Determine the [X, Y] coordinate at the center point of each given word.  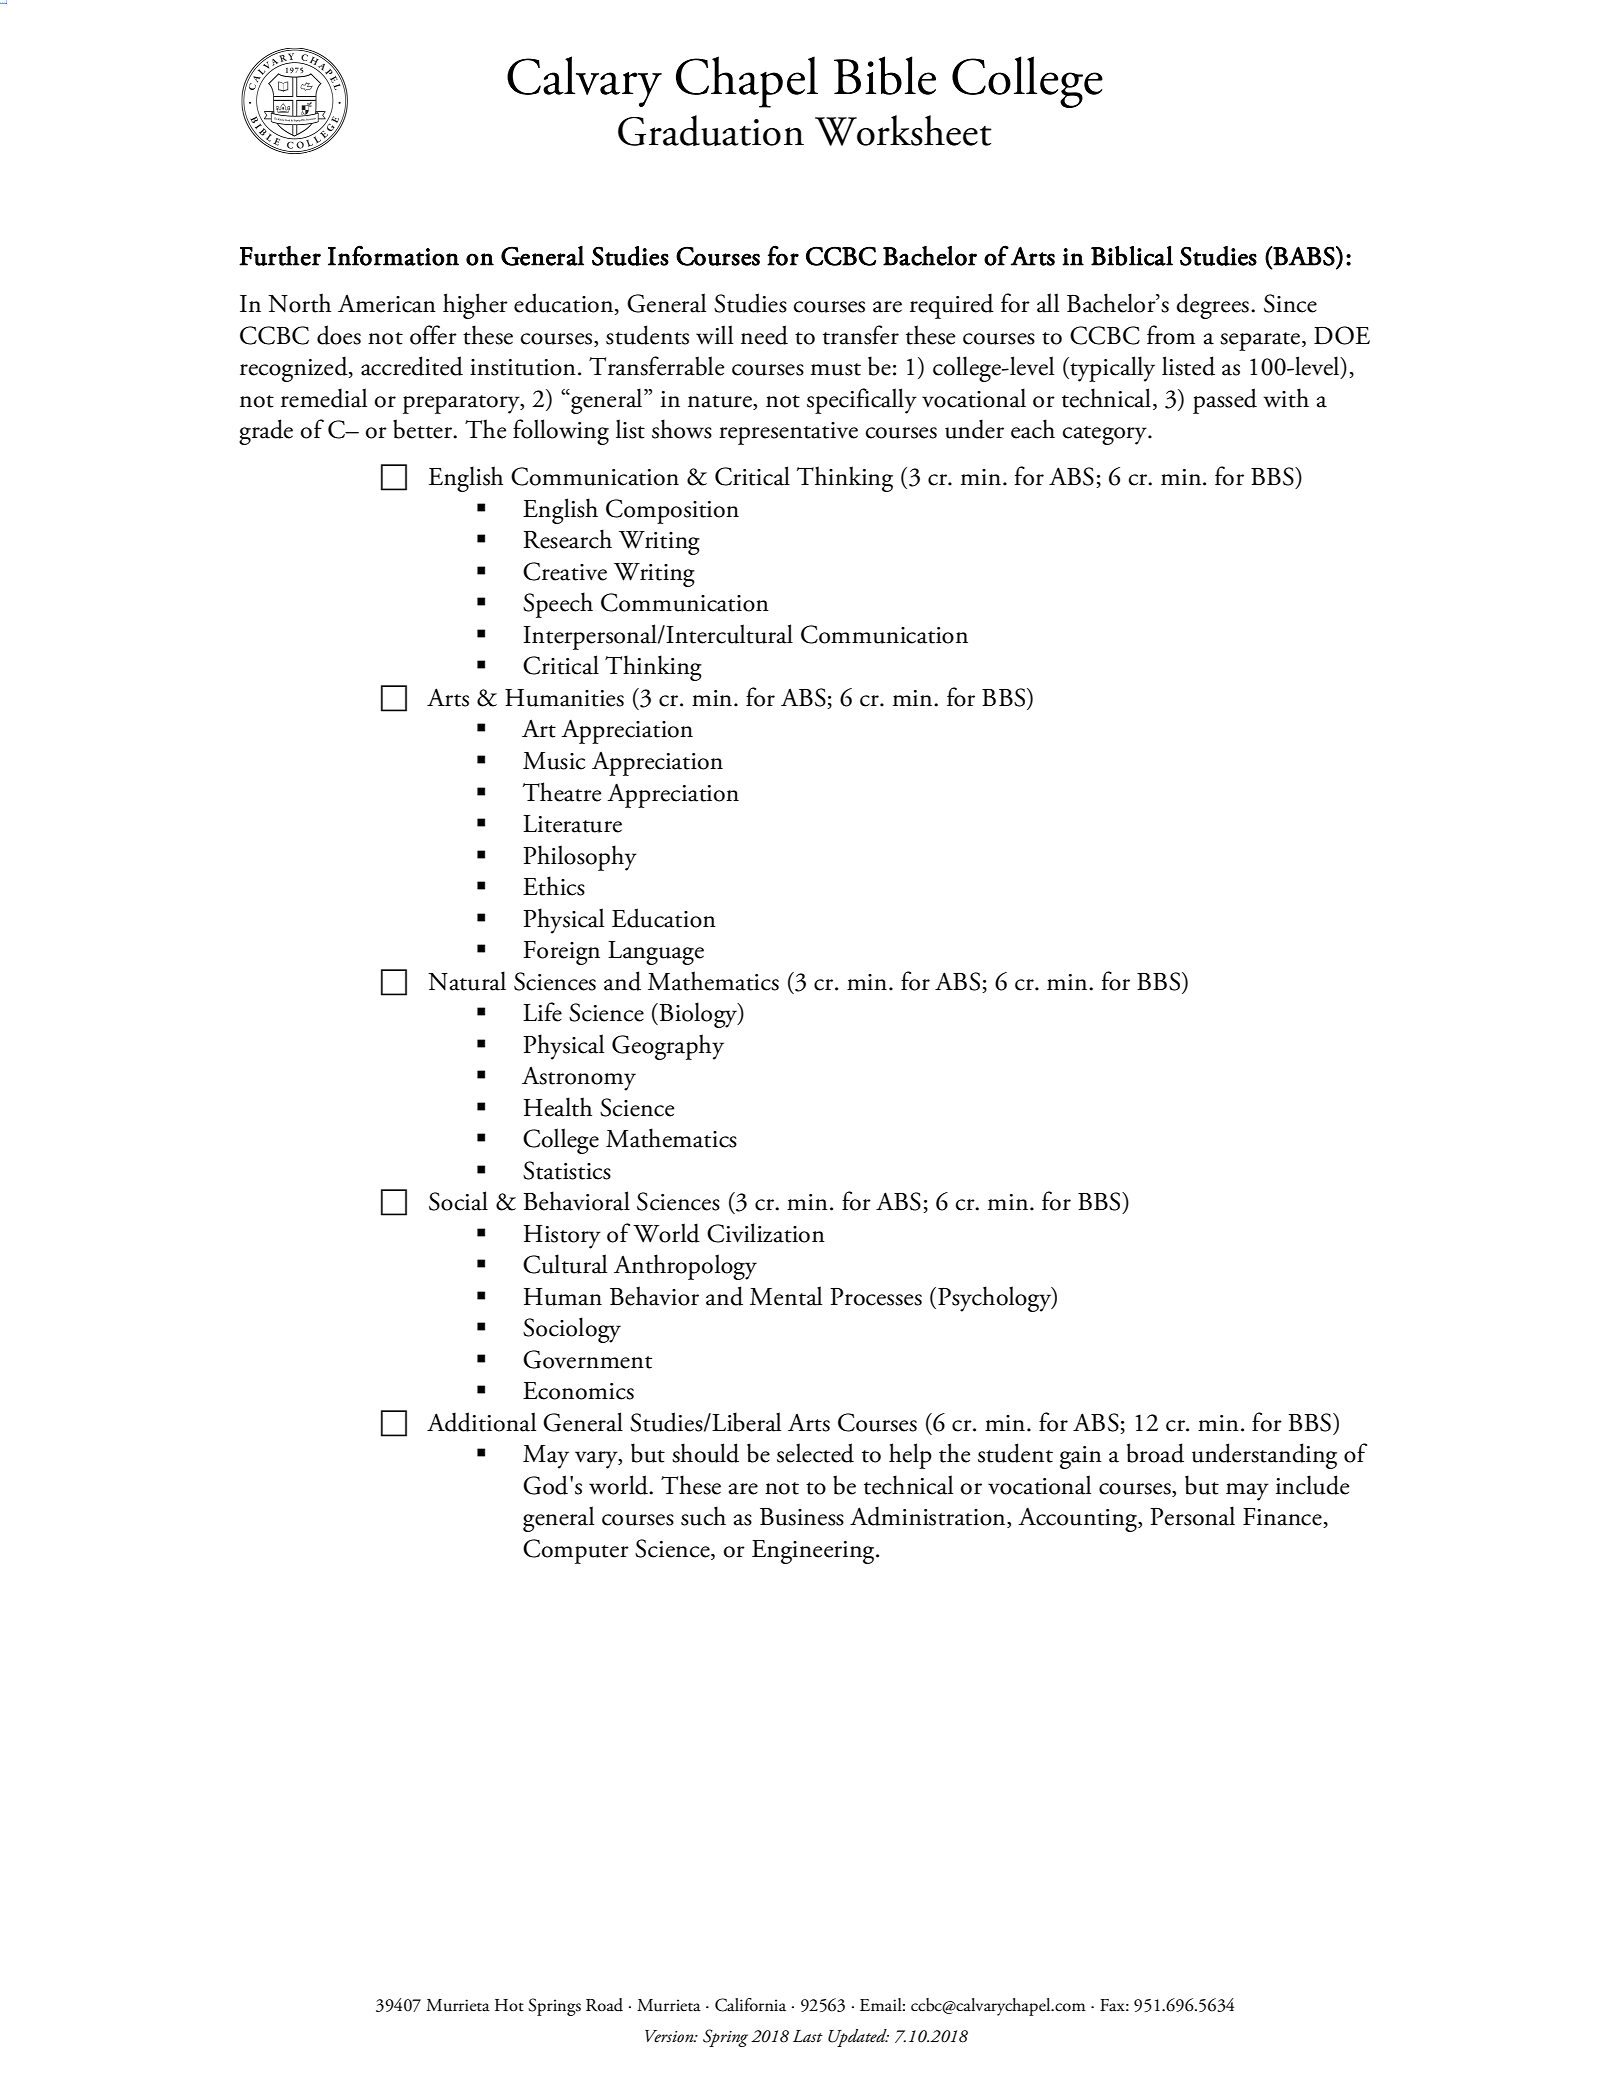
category [1106, 435]
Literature [572, 824]
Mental [786, 1296]
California [750, 2005]
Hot [509, 2005]
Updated [858, 2038]
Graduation [711, 130]
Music [554, 761]
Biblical [1132, 256]
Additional [481, 1422]
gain [1081, 1457]
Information [393, 255]
